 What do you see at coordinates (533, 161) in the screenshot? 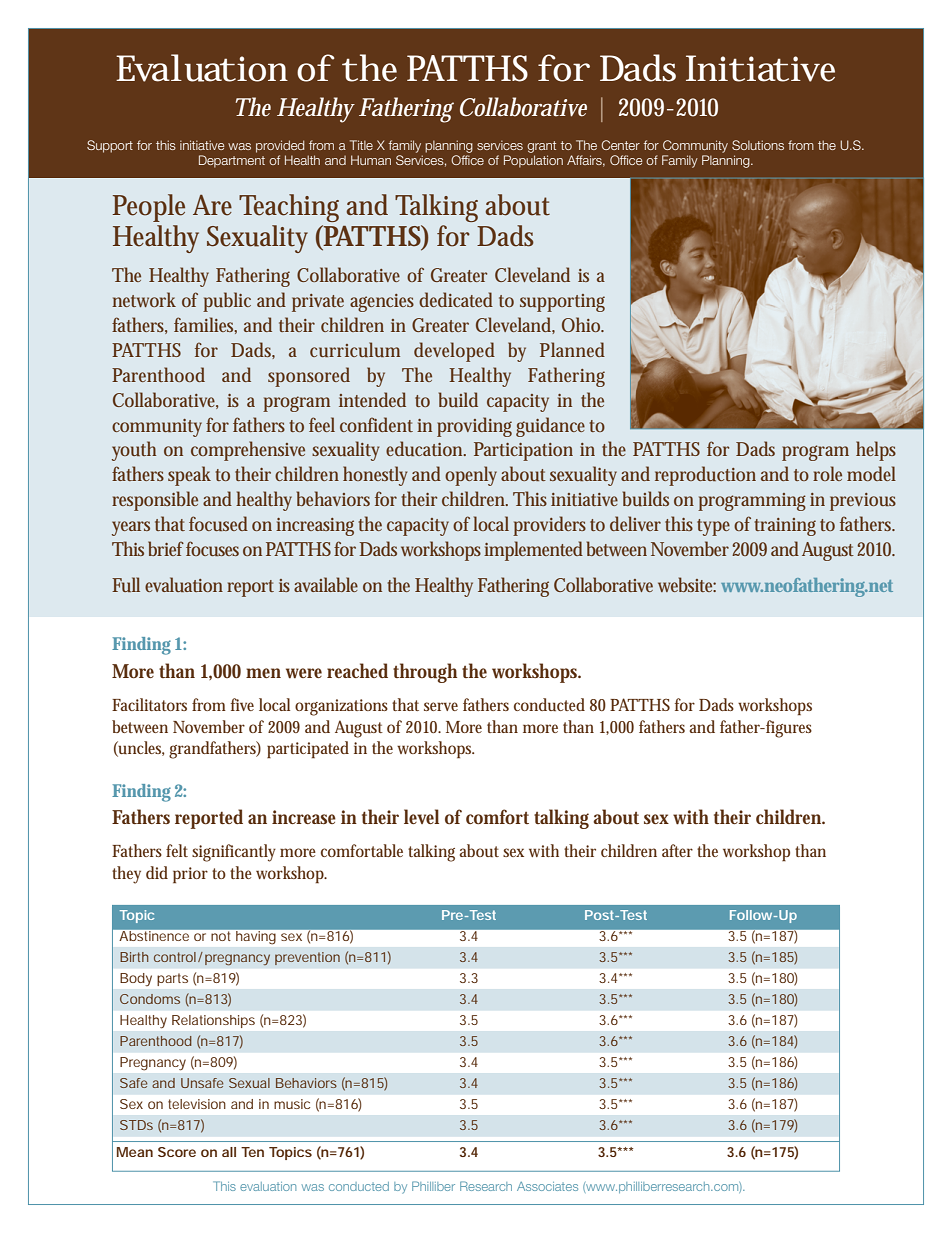
I see `Population` at bounding box center [533, 161].
